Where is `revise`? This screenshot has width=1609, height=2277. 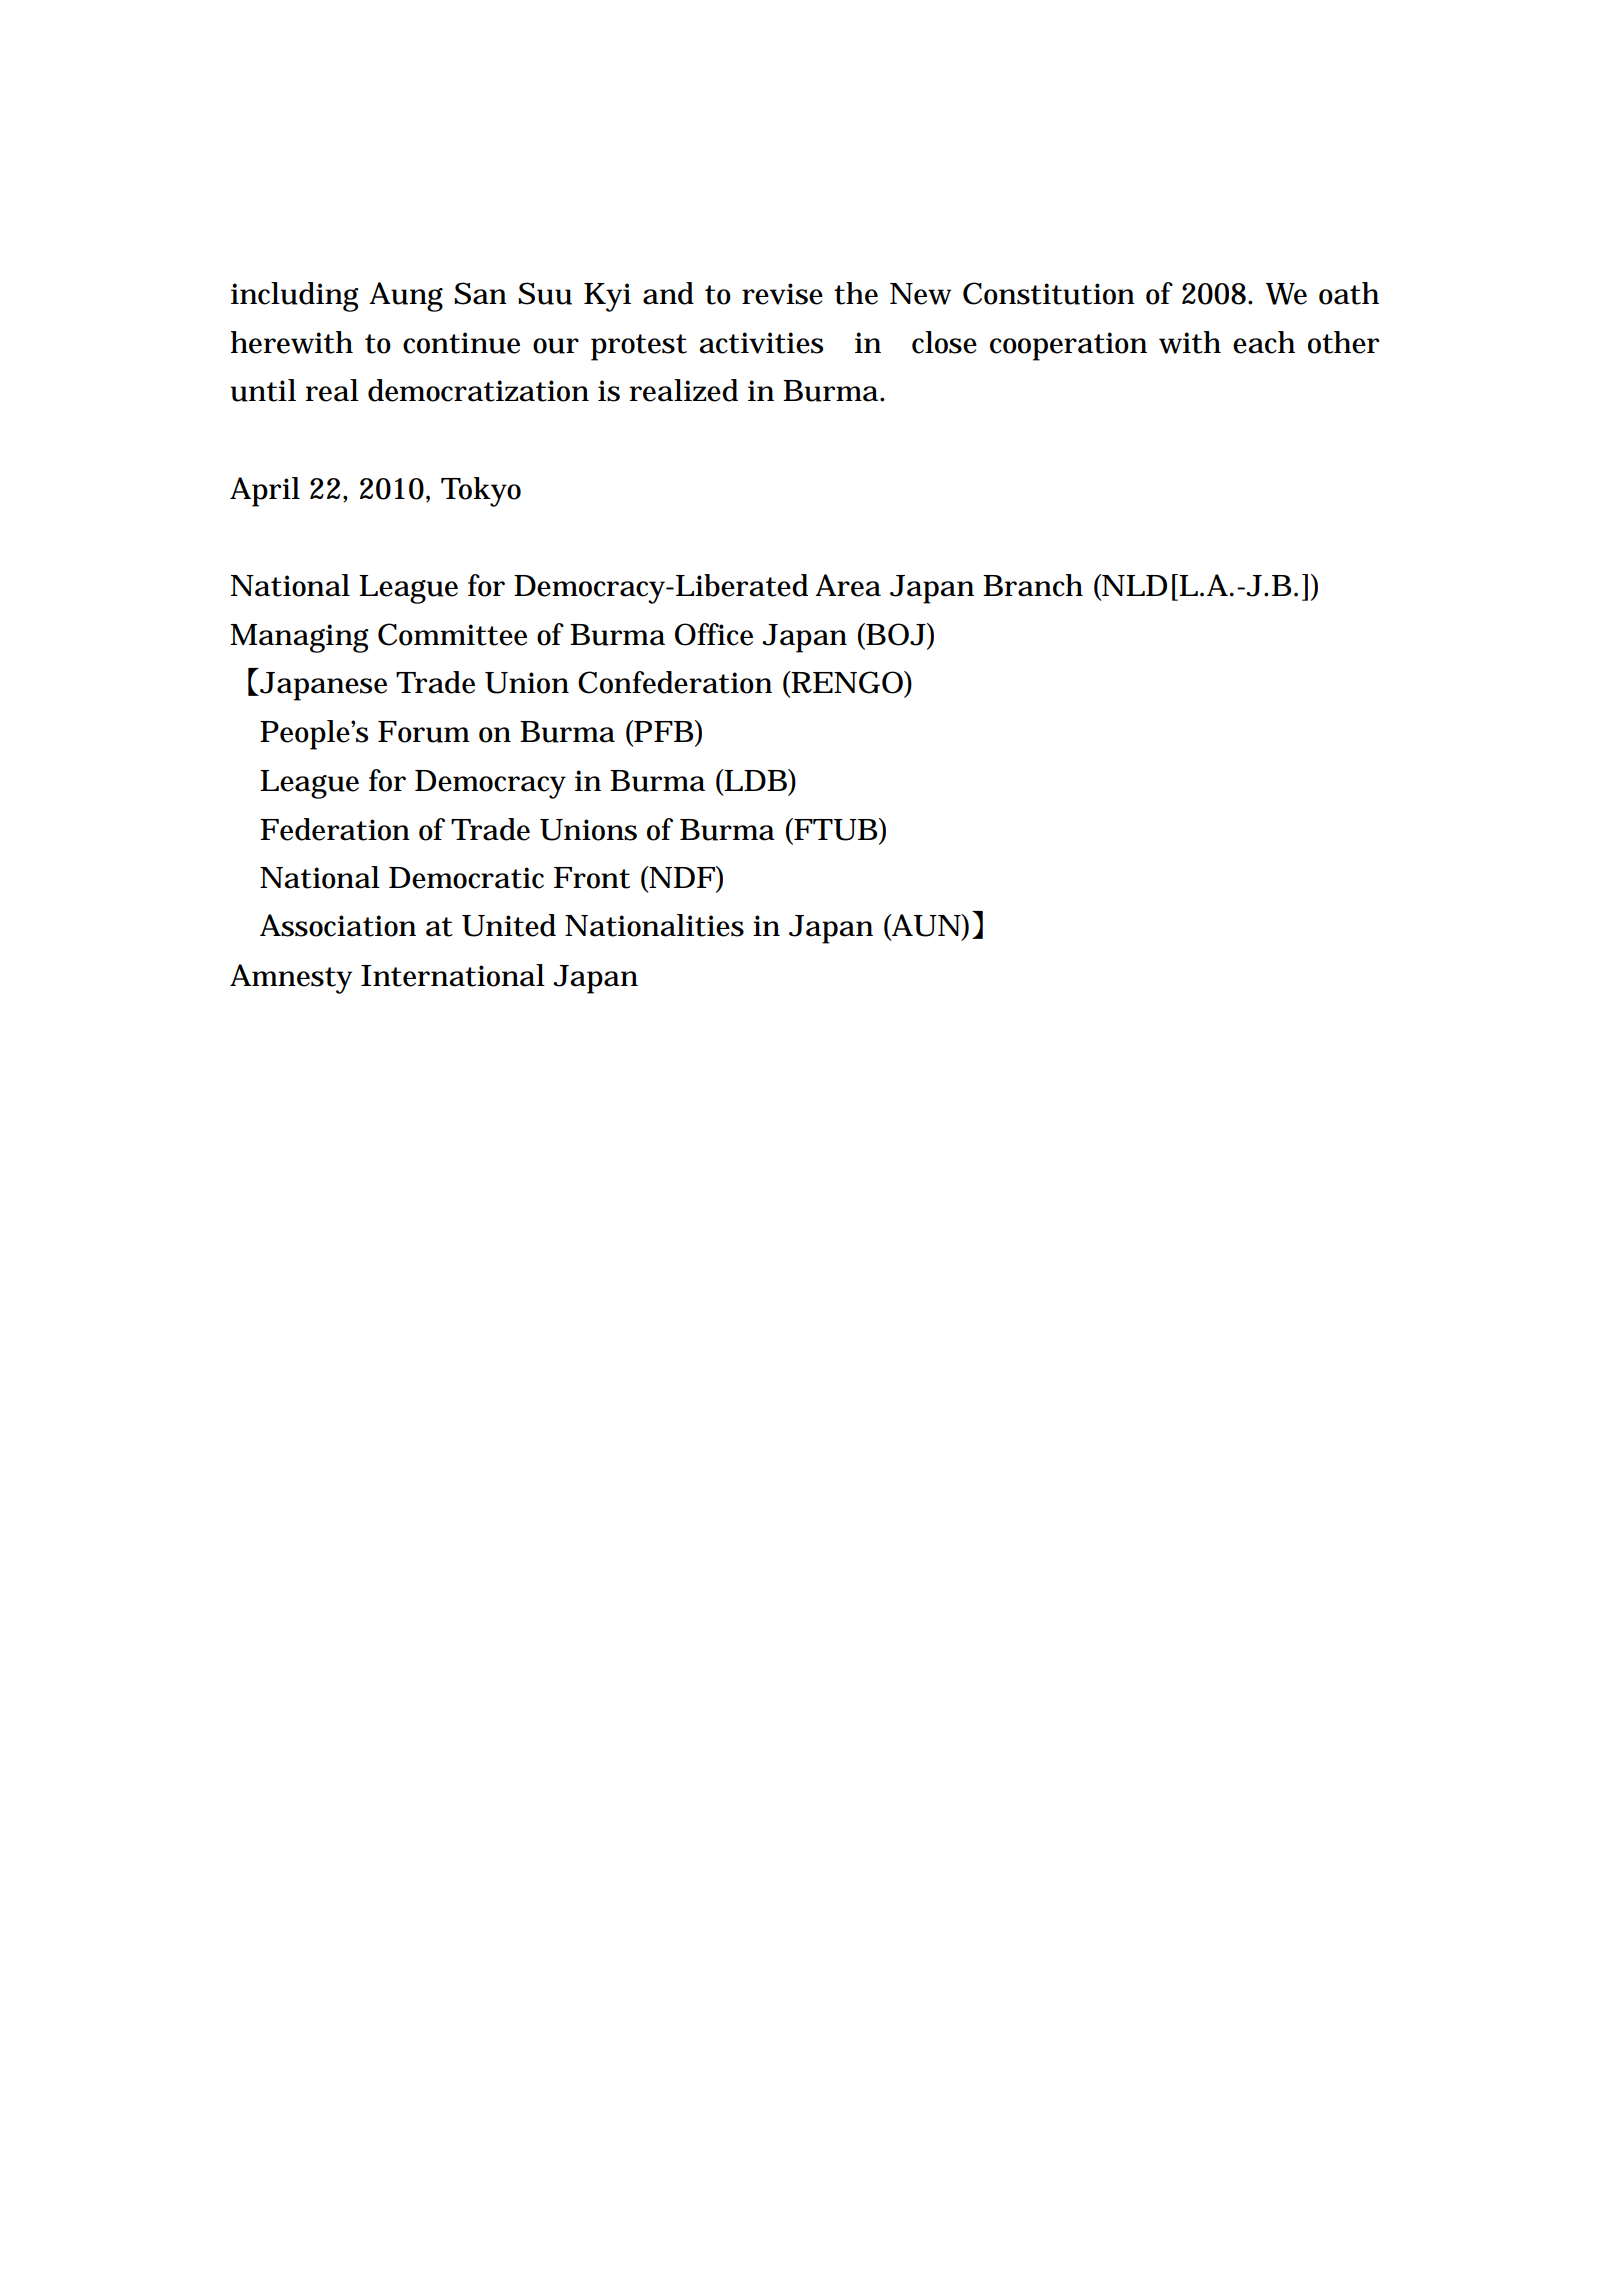
revise is located at coordinates (782, 294).
